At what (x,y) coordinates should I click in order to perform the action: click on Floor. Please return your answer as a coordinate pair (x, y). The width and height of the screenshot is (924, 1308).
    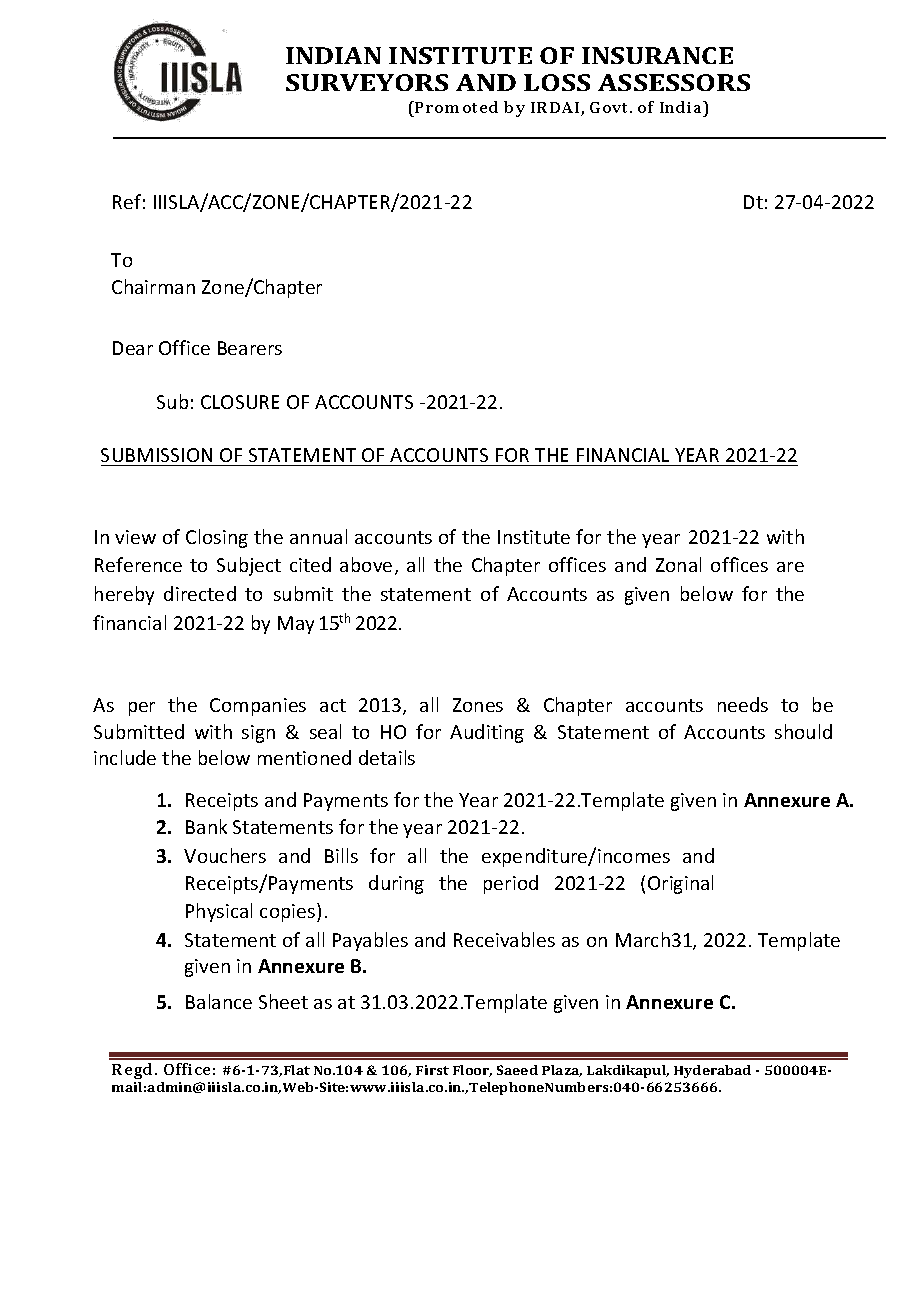
    Looking at the image, I should click on (472, 1071).
